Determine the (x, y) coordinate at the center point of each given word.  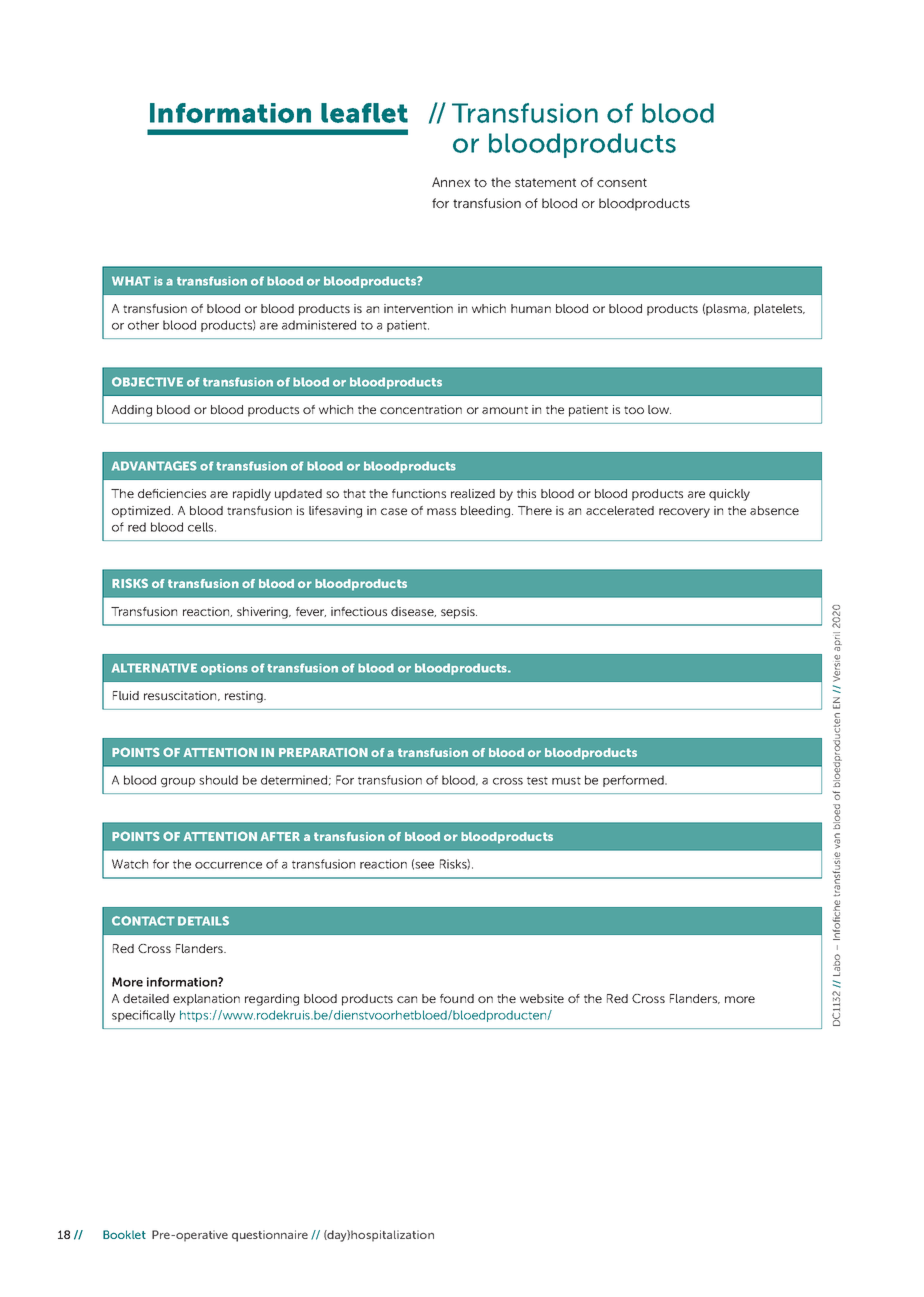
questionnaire (270, 1236)
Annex (451, 182)
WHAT (131, 281)
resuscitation (181, 696)
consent (622, 182)
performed (634, 781)
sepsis (459, 613)
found (457, 998)
